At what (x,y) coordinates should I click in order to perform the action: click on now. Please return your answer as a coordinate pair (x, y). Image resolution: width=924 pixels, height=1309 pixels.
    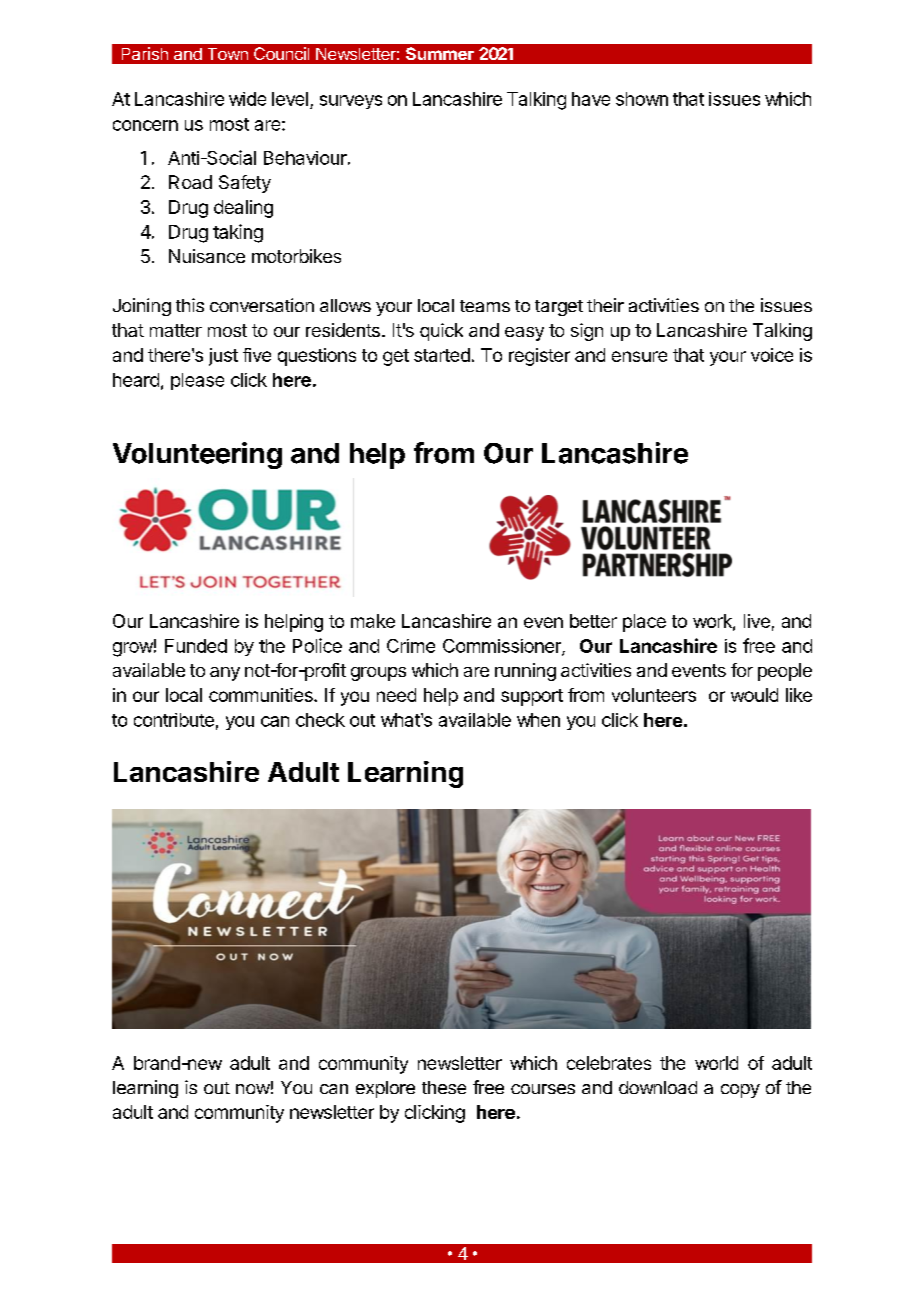
    Looking at the image, I should click on (253, 1089).
